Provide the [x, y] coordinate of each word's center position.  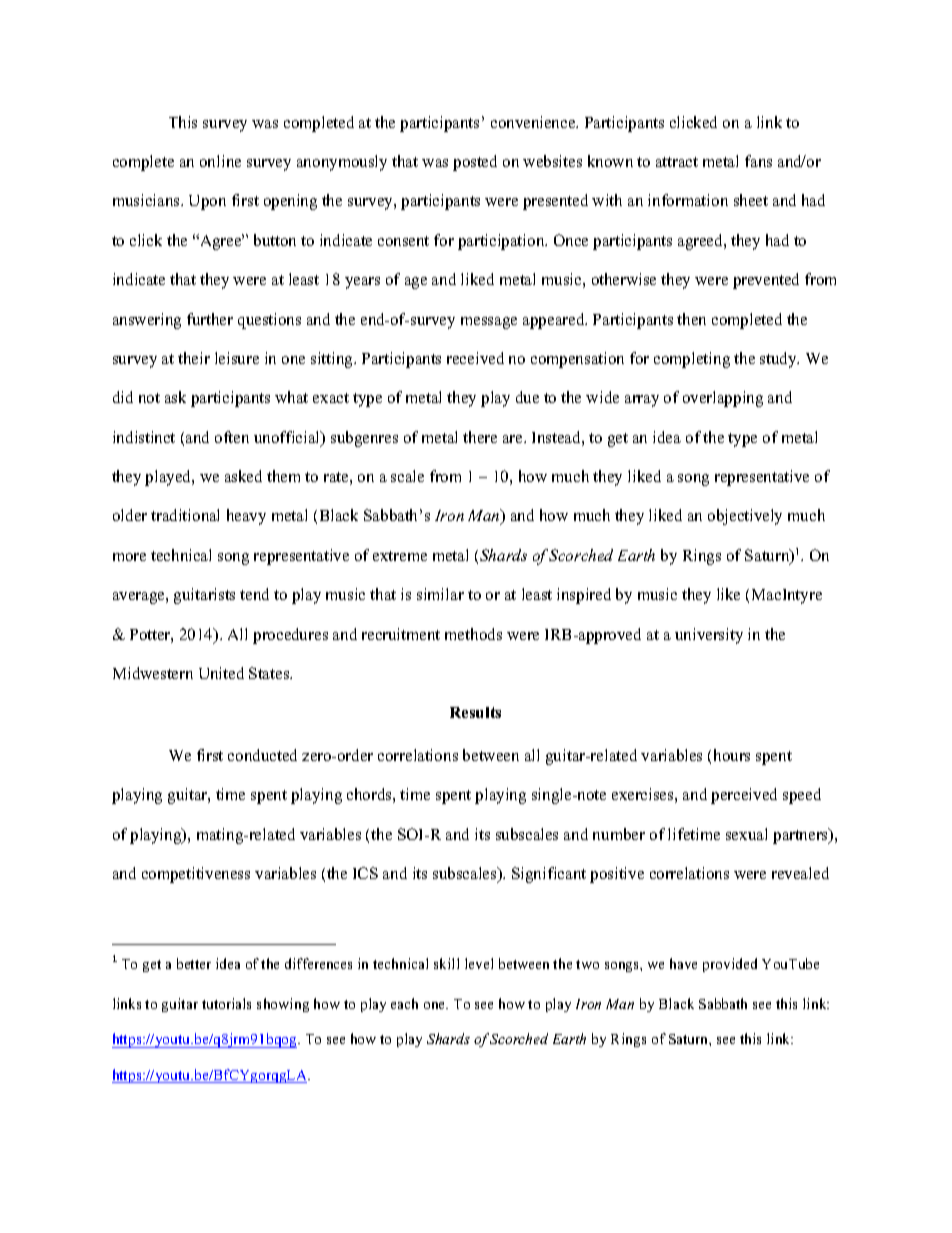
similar [440, 594]
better [194, 963]
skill [446, 963]
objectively [745, 517]
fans [758, 161]
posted [475, 163]
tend [254, 594]
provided [730, 965]
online [220, 161]
